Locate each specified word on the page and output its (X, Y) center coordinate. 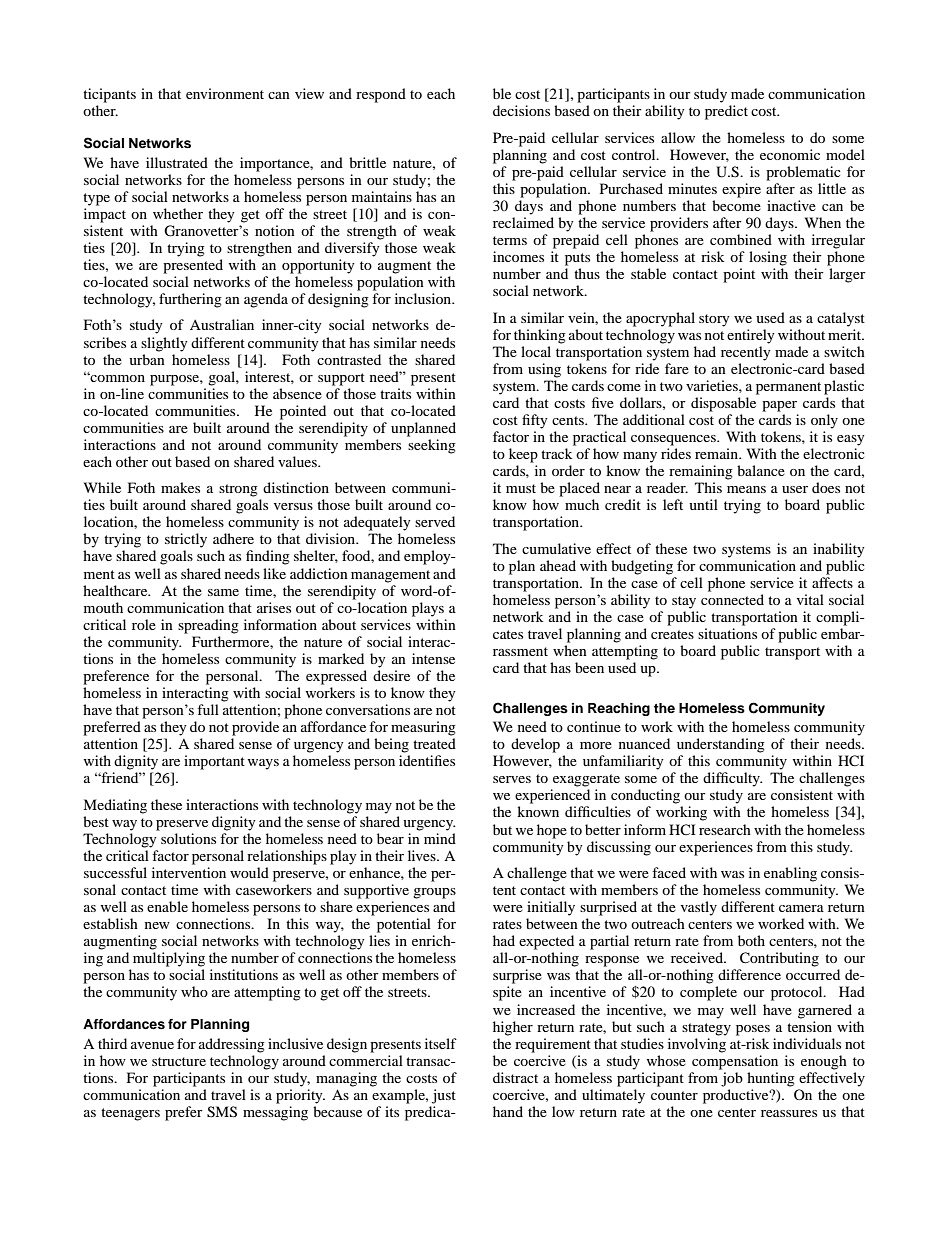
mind (440, 838)
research (725, 829)
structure (179, 1061)
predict (726, 112)
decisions (521, 110)
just (444, 1096)
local (536, 351)
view (309, 93)
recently (746, 353)
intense (433, 658)
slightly (164, 344)
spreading (208, 626)
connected (732, 599)
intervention (189, 872)
